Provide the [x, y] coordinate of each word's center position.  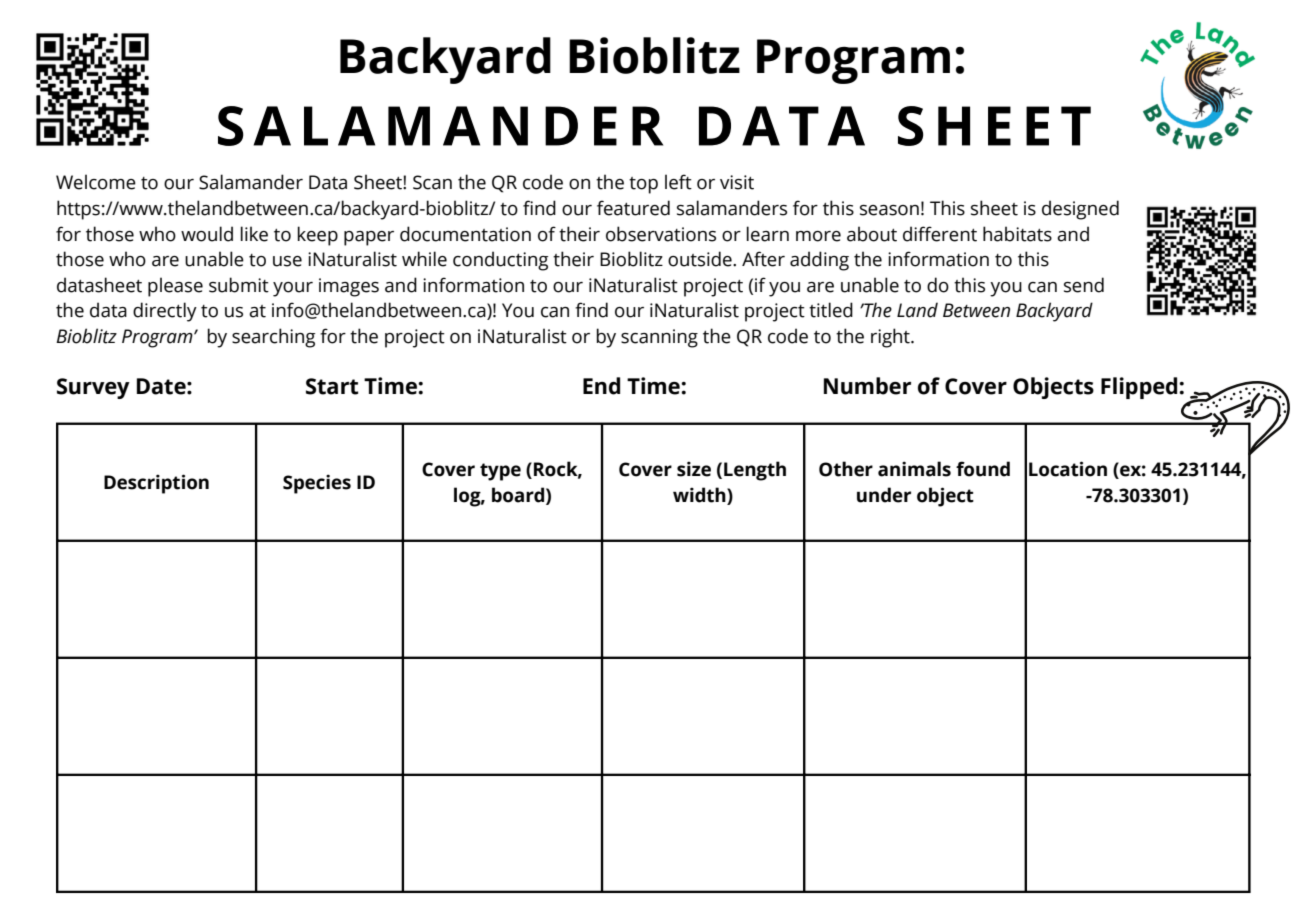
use [287, 261]
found [983, 469]
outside [701, 259]
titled [831, 310]
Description [156, 484]
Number [867, 386]
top [643, 185]
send [1084, 285]
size [694, 469]
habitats [1017, 234]
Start [332, 386]
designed [1080, 210]
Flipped [1140, 388]
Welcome [96, 182]
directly [165, 312]
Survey [93, 388]
